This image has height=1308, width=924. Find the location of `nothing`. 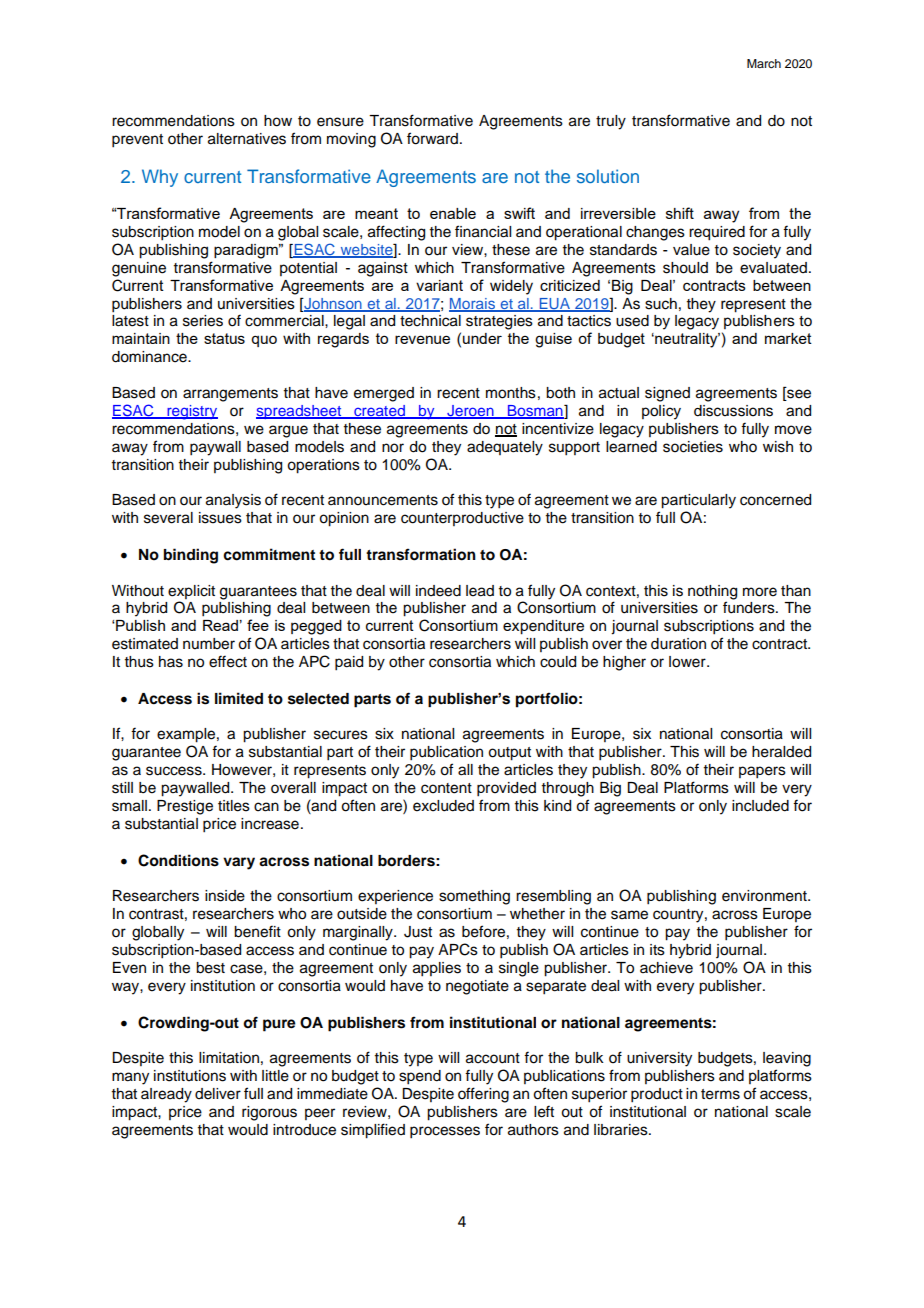

nothing is located at coordinates (712, 592).
